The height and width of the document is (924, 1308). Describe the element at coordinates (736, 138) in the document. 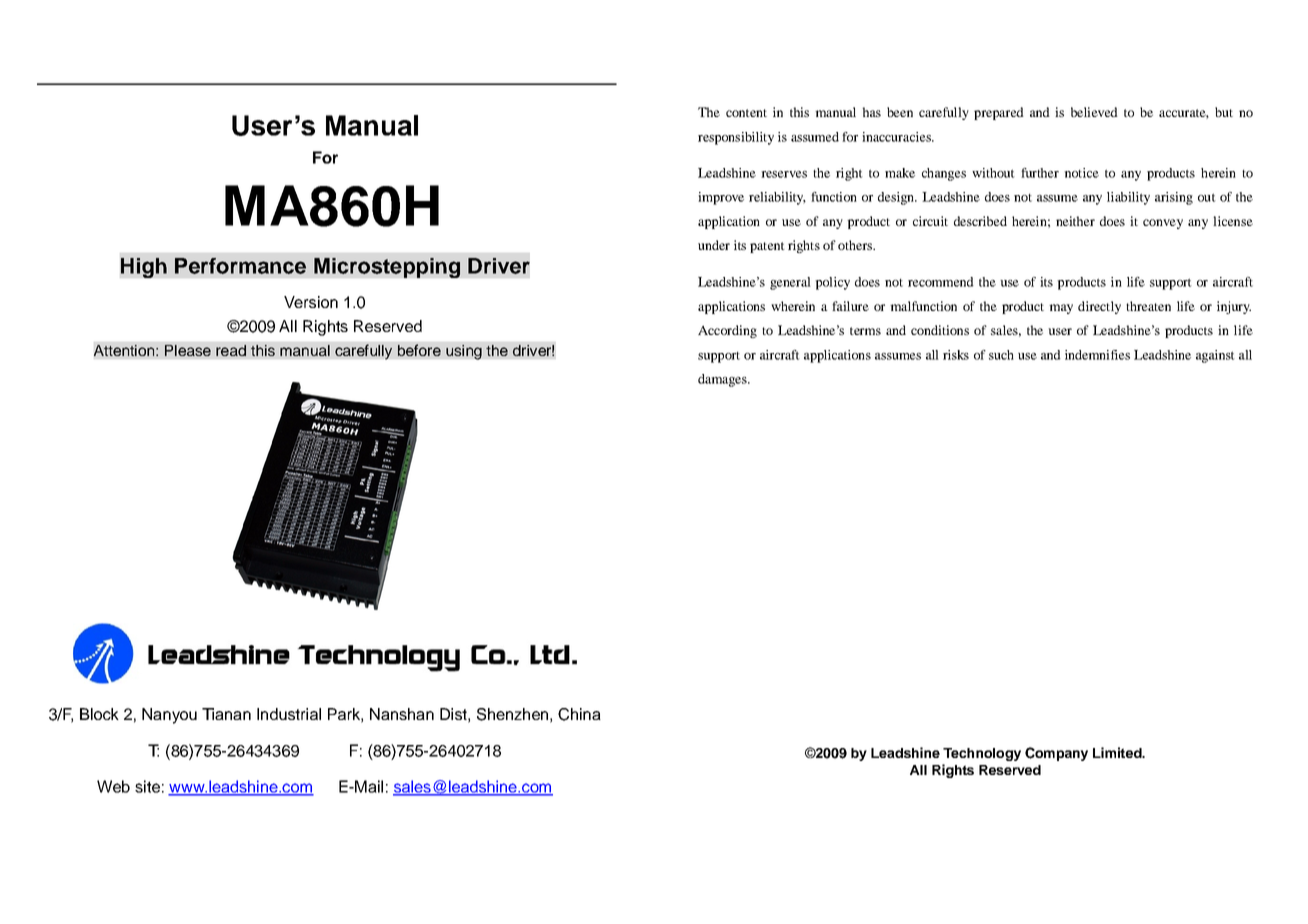

I see `responsibility` at that location.
